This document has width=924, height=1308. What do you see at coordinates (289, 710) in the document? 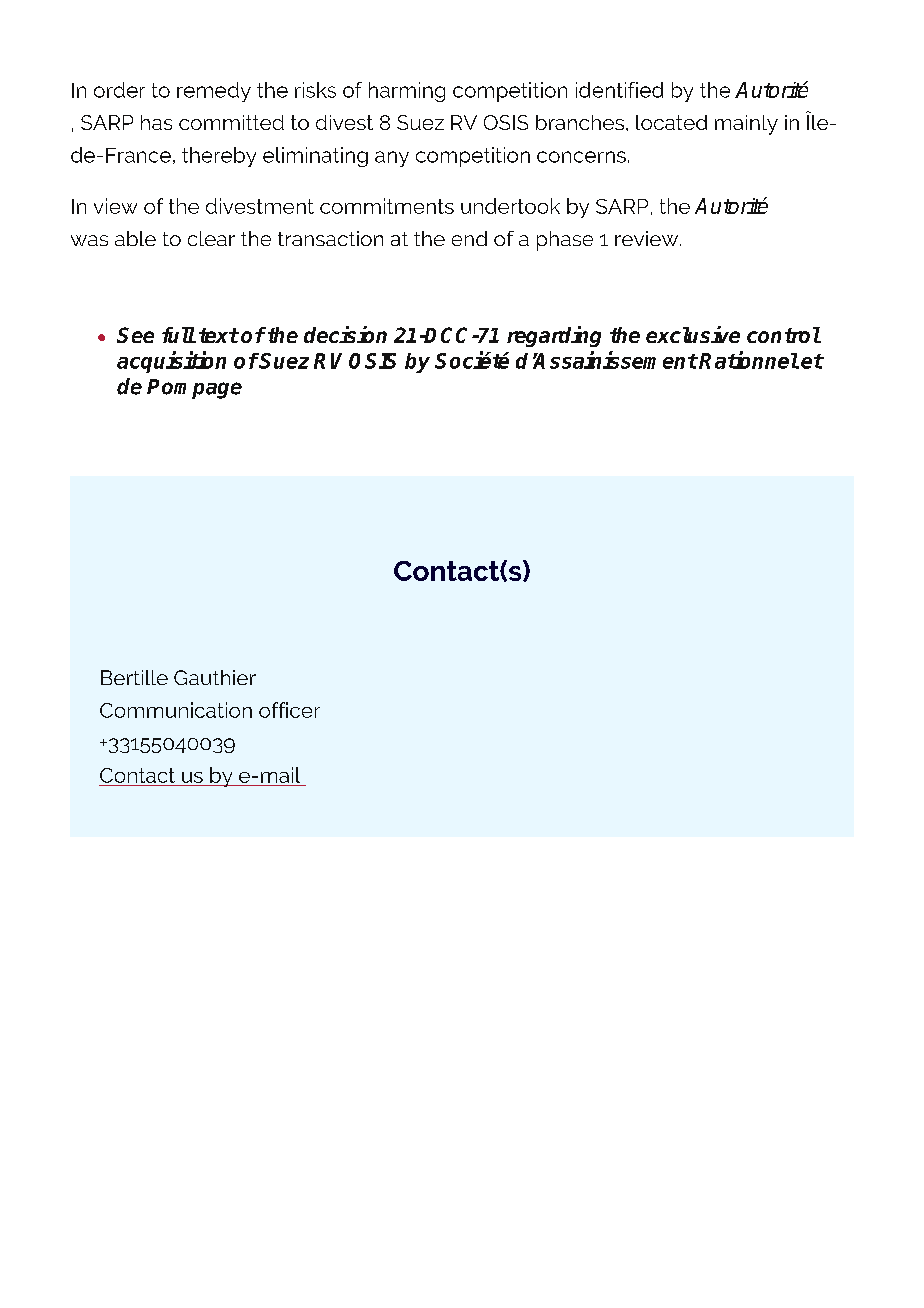
I see `officer` at bounding box center [289, 710].
